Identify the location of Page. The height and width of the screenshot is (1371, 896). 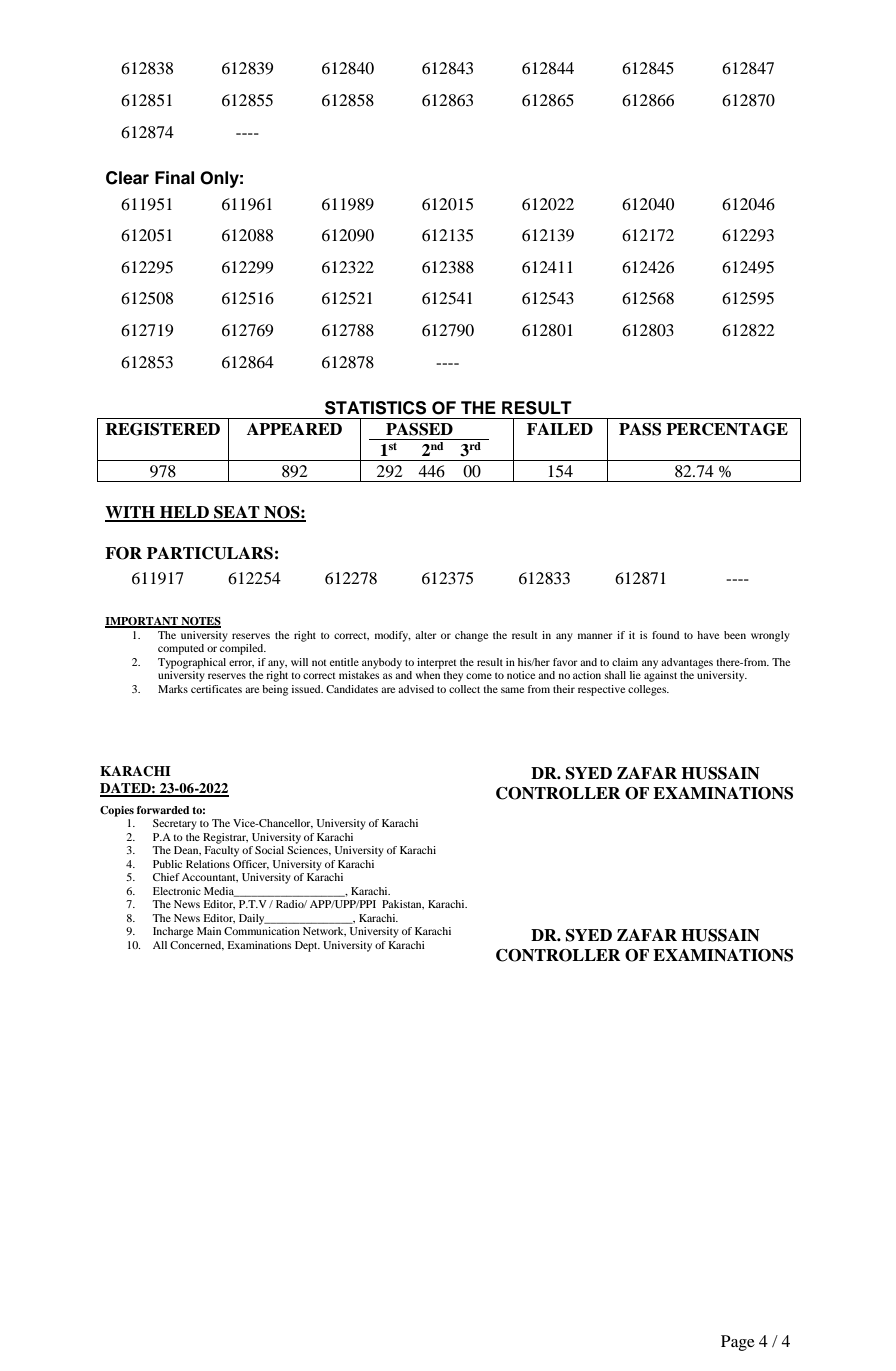
(738, 1343).
